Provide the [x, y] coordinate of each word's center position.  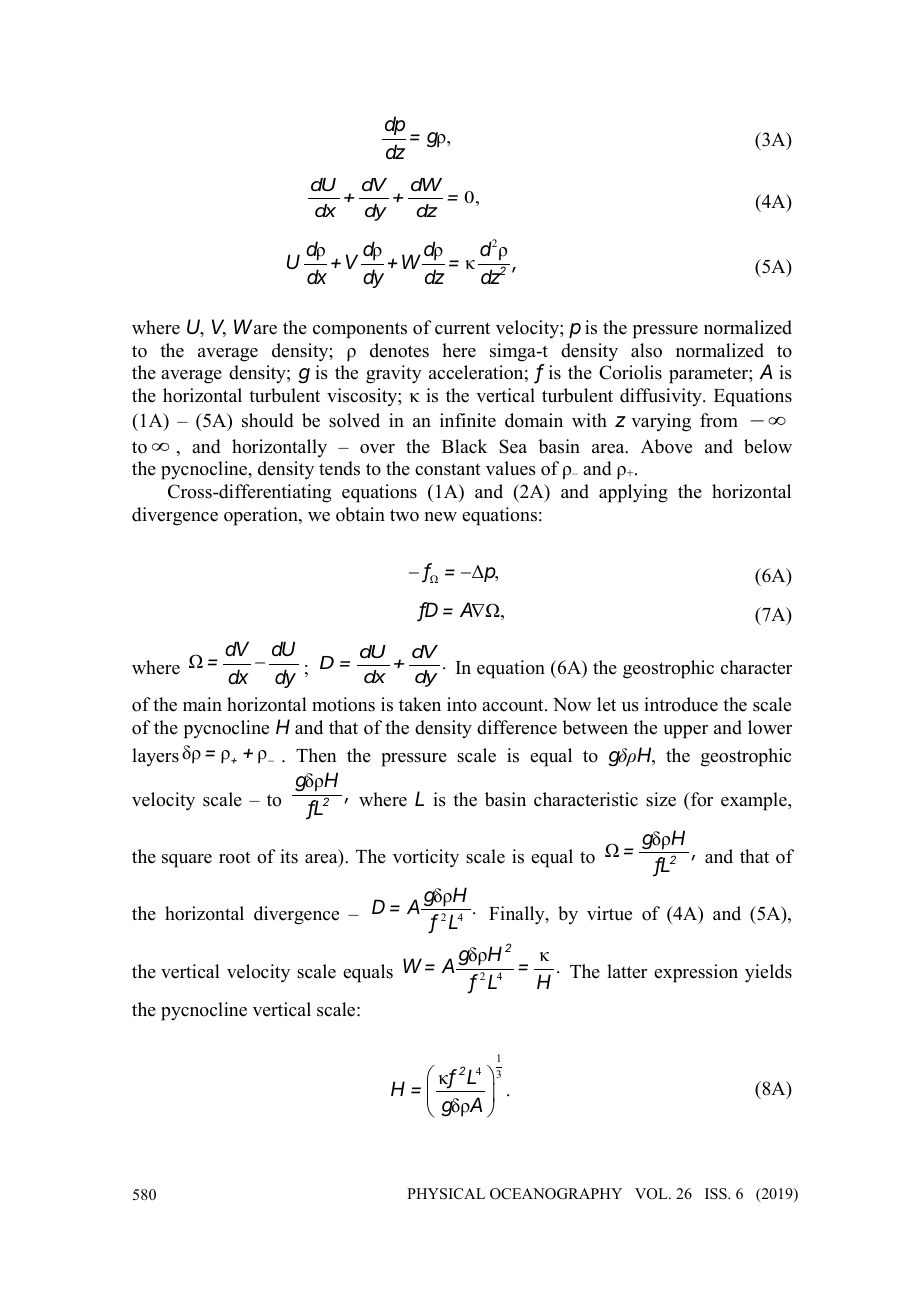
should [268, 420]
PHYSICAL [446, 1194]
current [462, 328]
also [646, 350]
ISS [717, 1194]
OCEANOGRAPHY [556, 1194]
